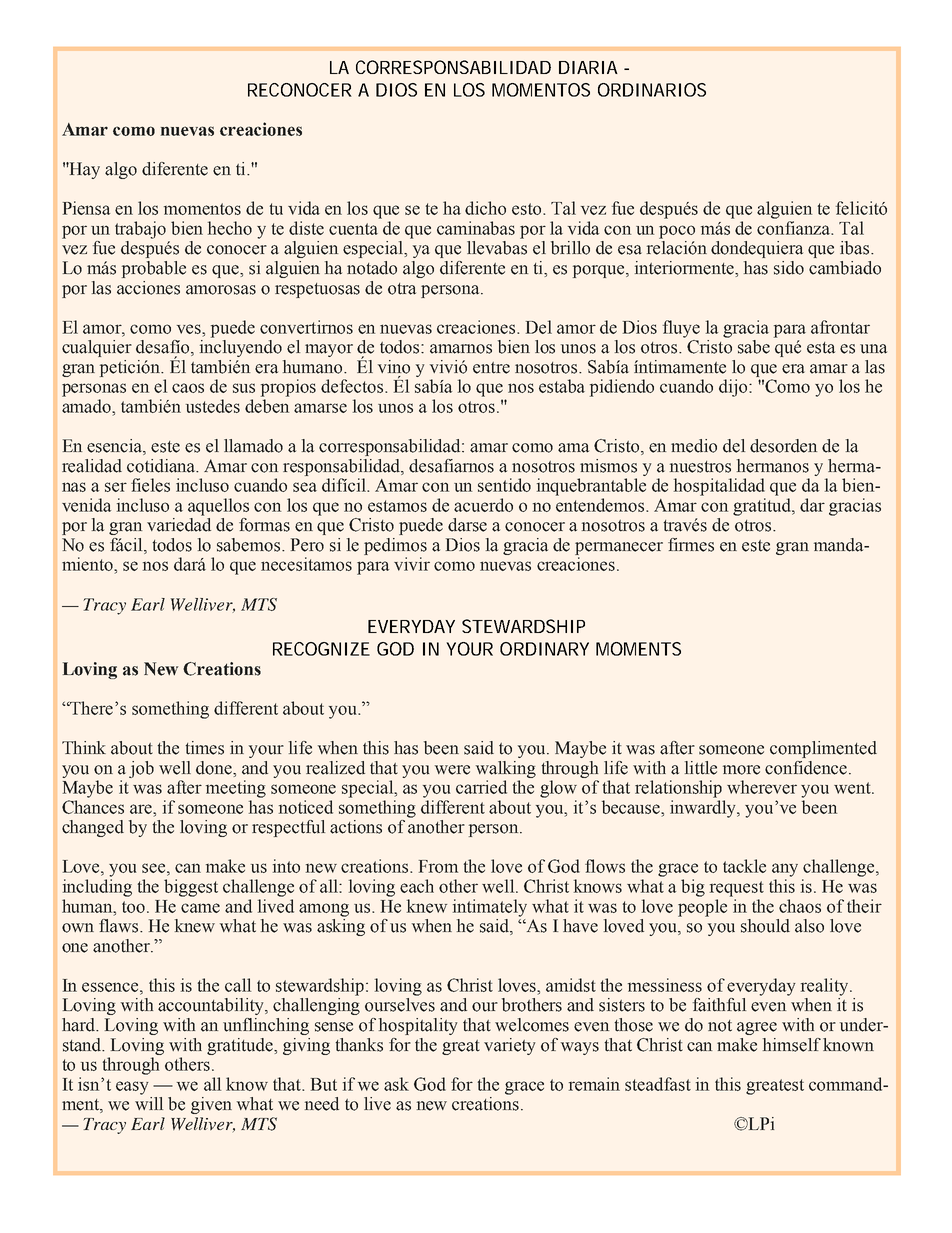 The width and height of the image is (952, 1233). What do you see at coordinates (807, 768) in the image?
I see `confidence` at bounding box center [807, 768].
